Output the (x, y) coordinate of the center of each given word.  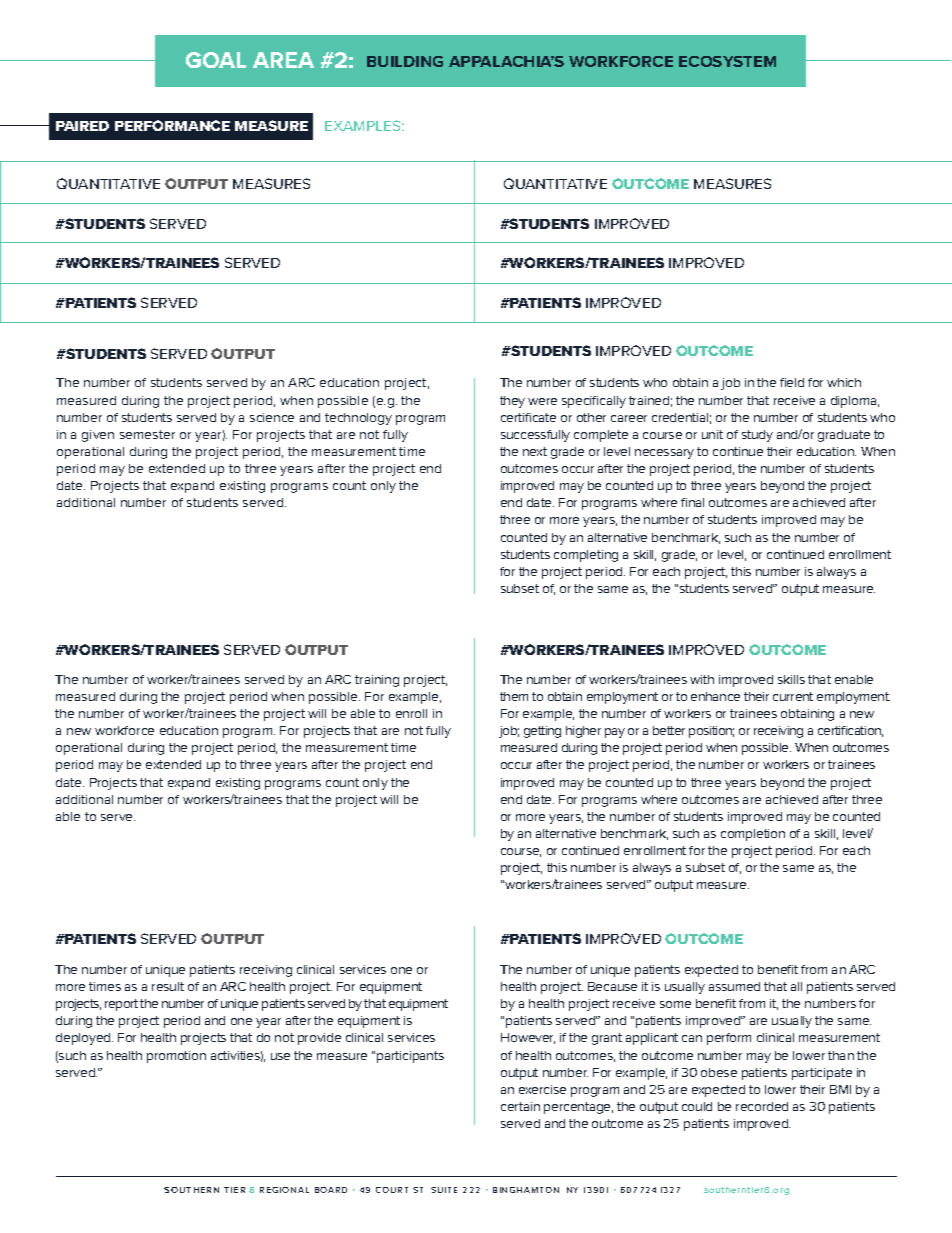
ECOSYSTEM (727, 61)
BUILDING (405, 61)
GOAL (216, 60)
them (514, 696)
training (377, 681)
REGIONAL (284, 1190)
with (702, 679)
